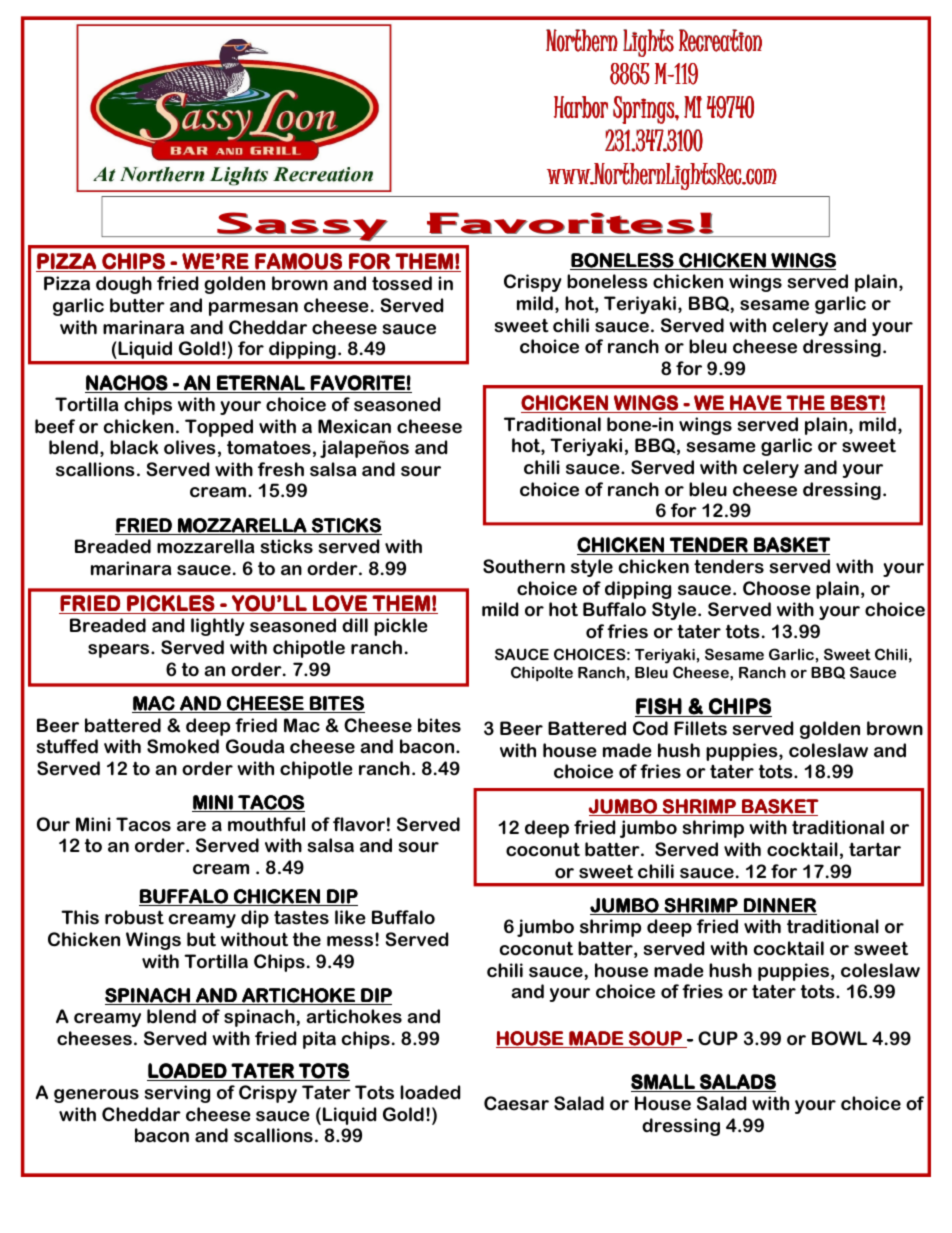 The width and height of the screenshot is (952, 1233). What do you see at coordinates (253, 309) in the screenshot?
I see `parmesan` at bounding box center [253, 309].
